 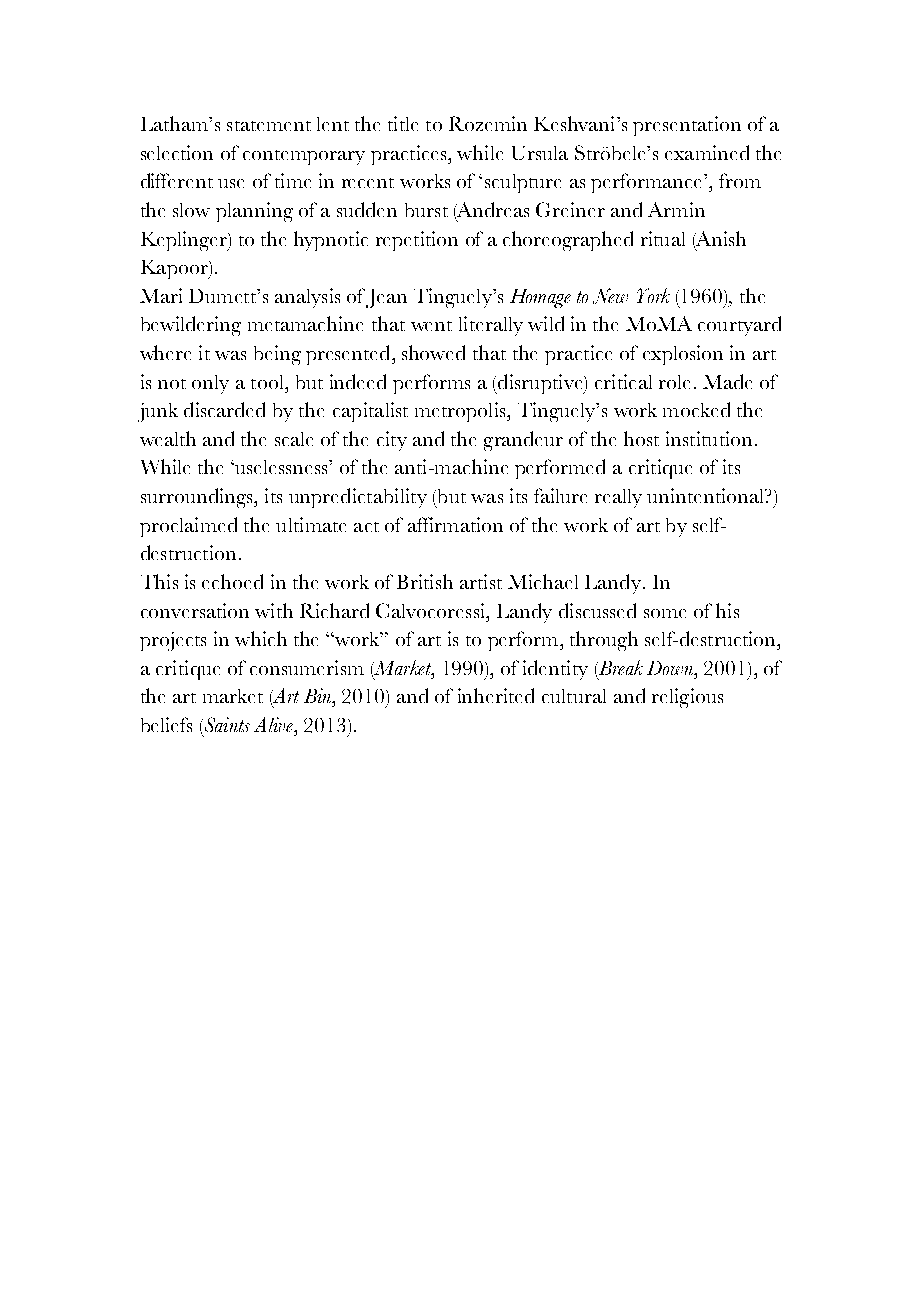 I want to click on unintentional, so click(x=707, y=495).
